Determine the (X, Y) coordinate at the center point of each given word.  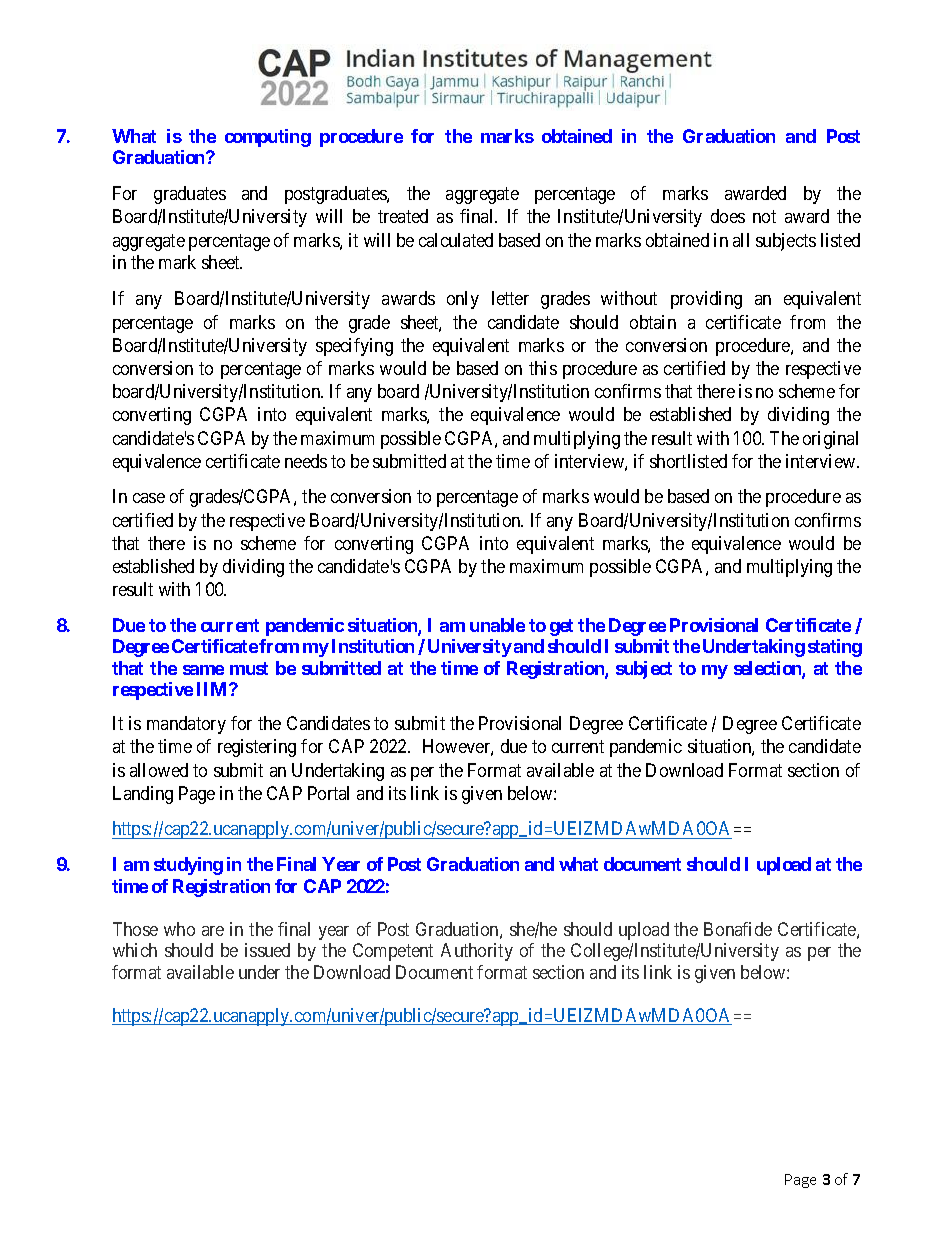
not (764, 217)
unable (497, 625)
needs (306, 461)
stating (835, 648)
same (203, 670)
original (830, 440)
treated (403, 216)
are (213, 931)
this (543, 368)
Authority (477, 952)
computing (268, 138)
